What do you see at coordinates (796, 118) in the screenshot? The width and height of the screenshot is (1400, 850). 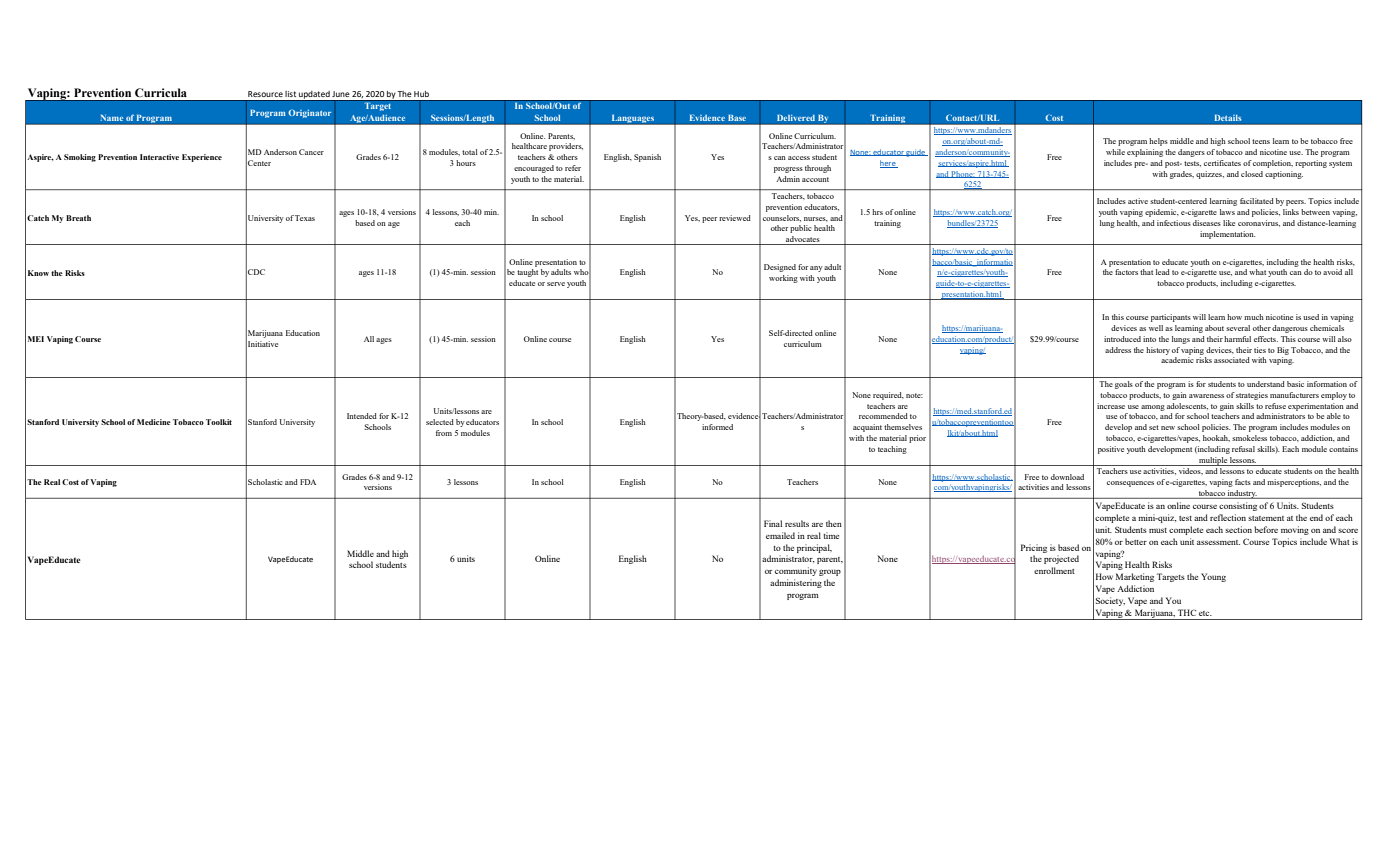 I see `Delivered` at bounding box center [796, 118].
